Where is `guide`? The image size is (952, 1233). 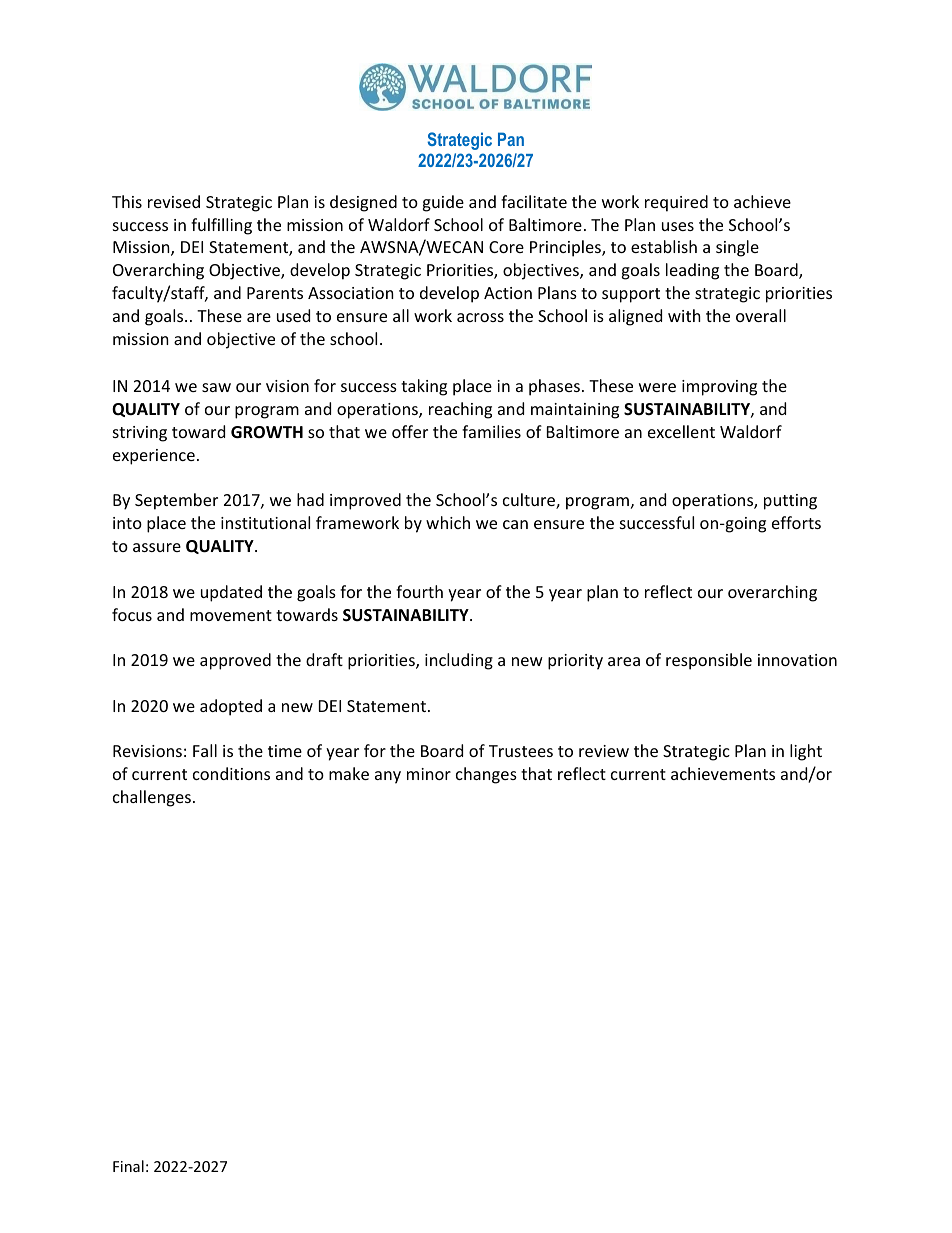
guide is located at coordinates (443, 203).
